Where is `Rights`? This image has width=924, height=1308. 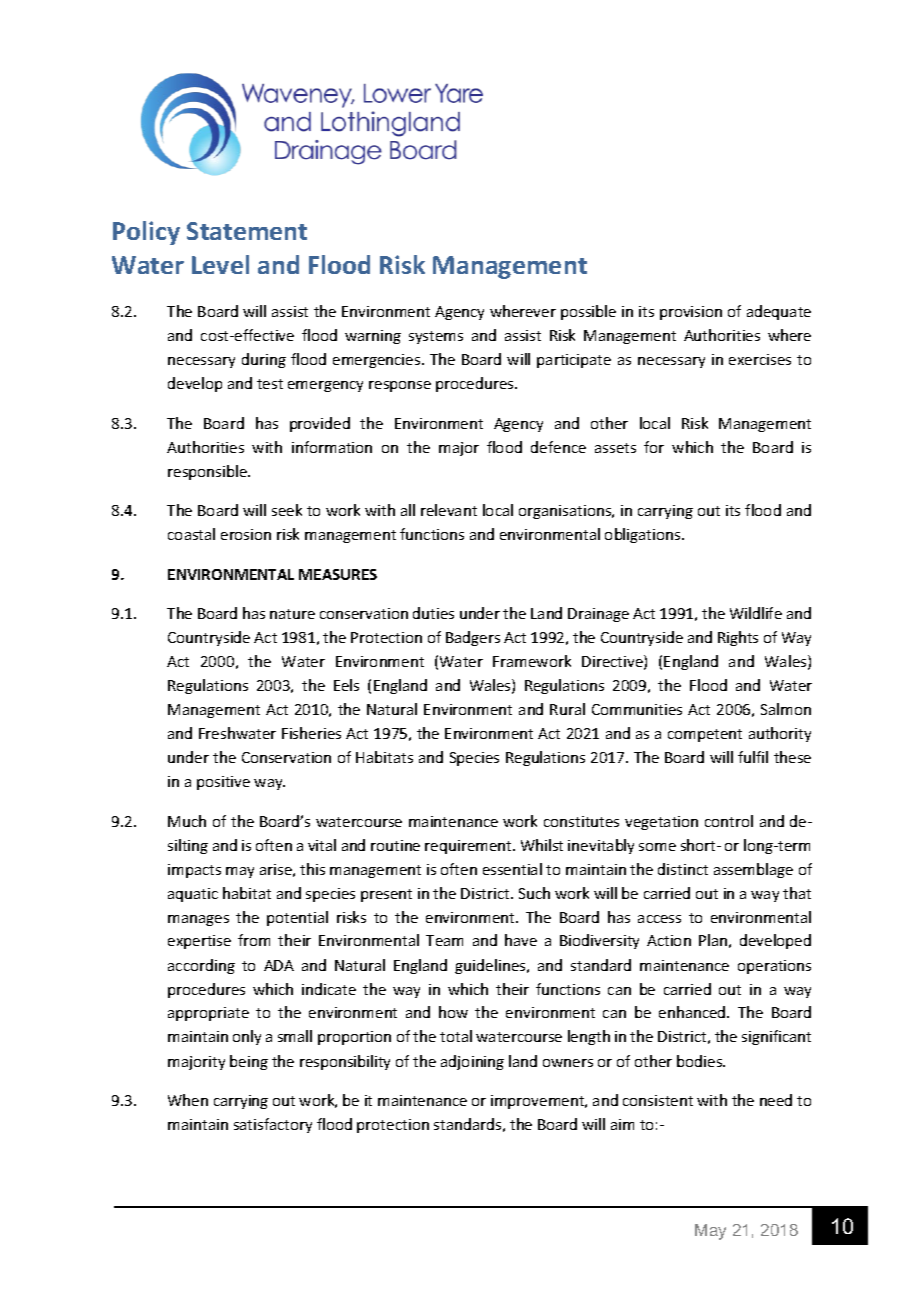 Rights is located at coordinates (738, 638).
